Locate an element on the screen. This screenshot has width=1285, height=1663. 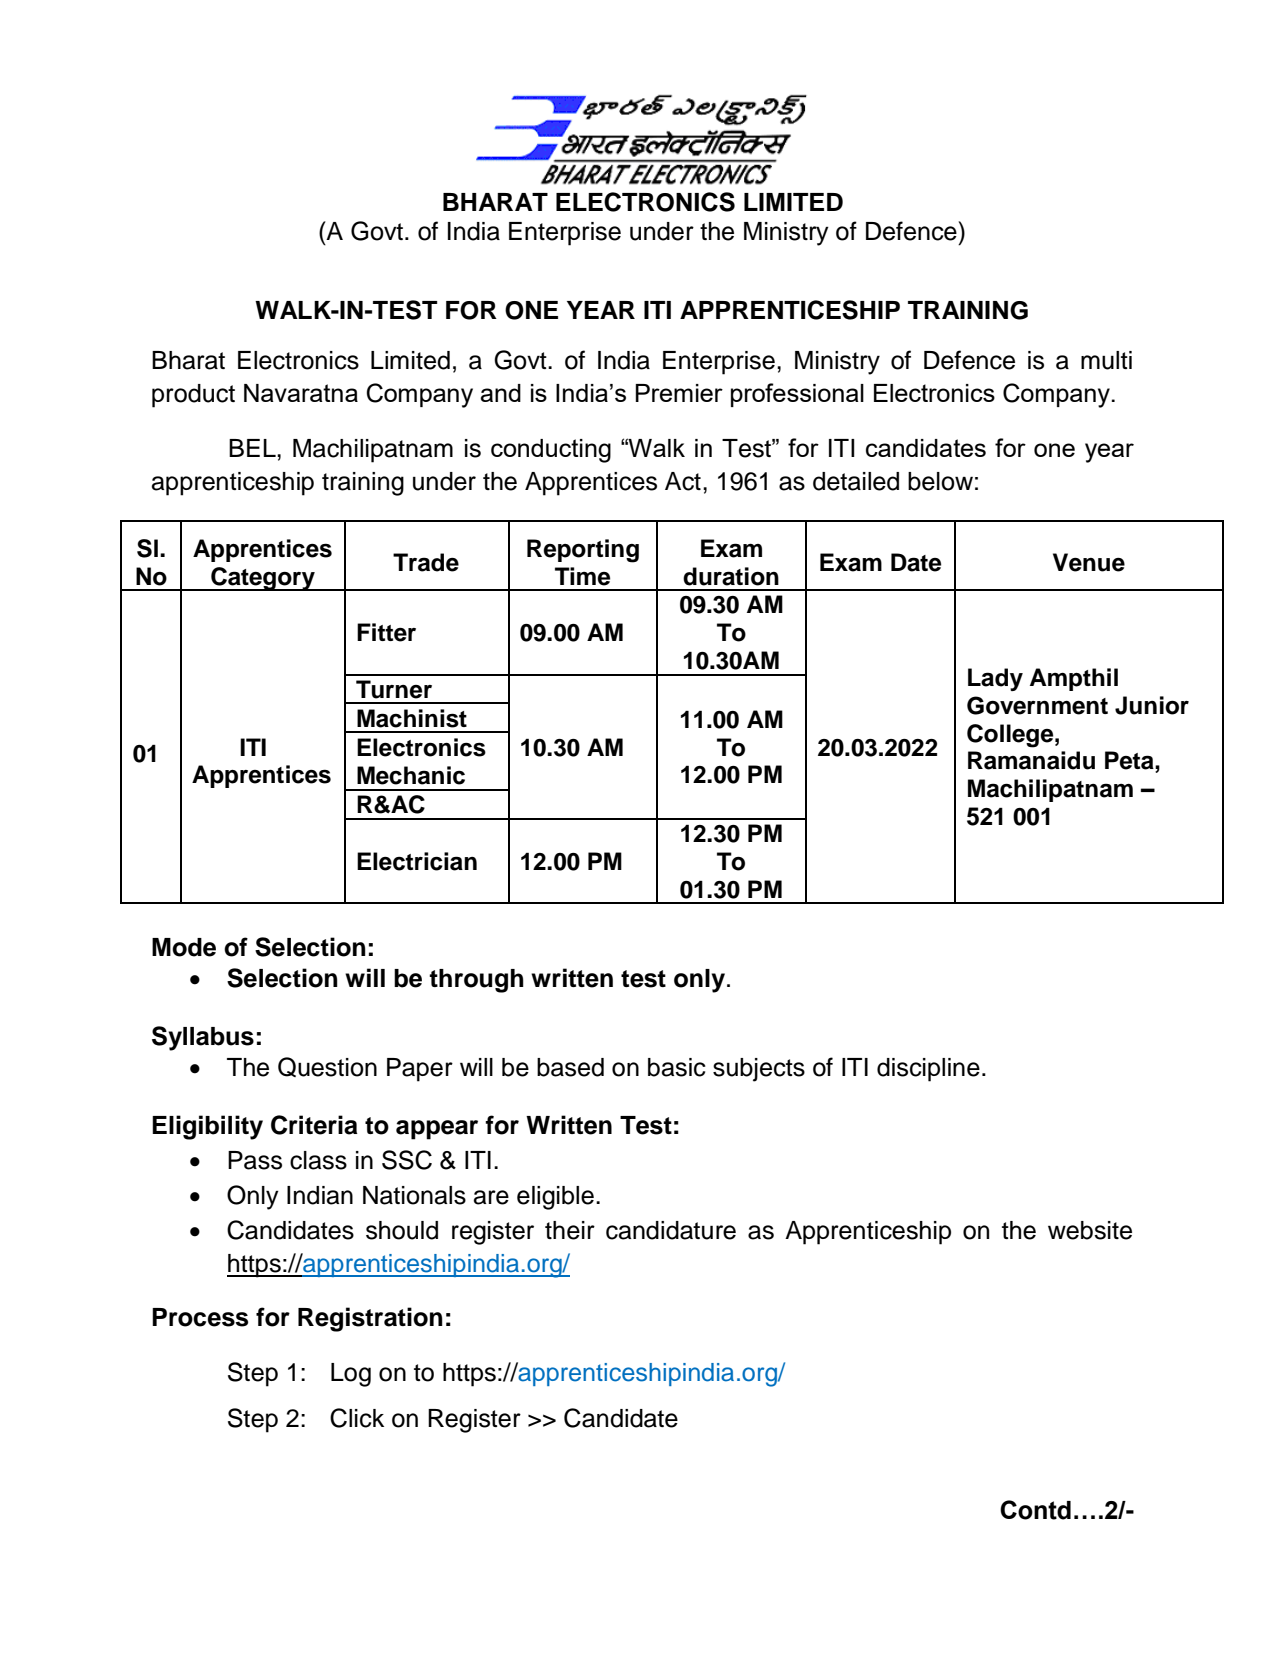
Log is located at coordinates (351, 1375).
